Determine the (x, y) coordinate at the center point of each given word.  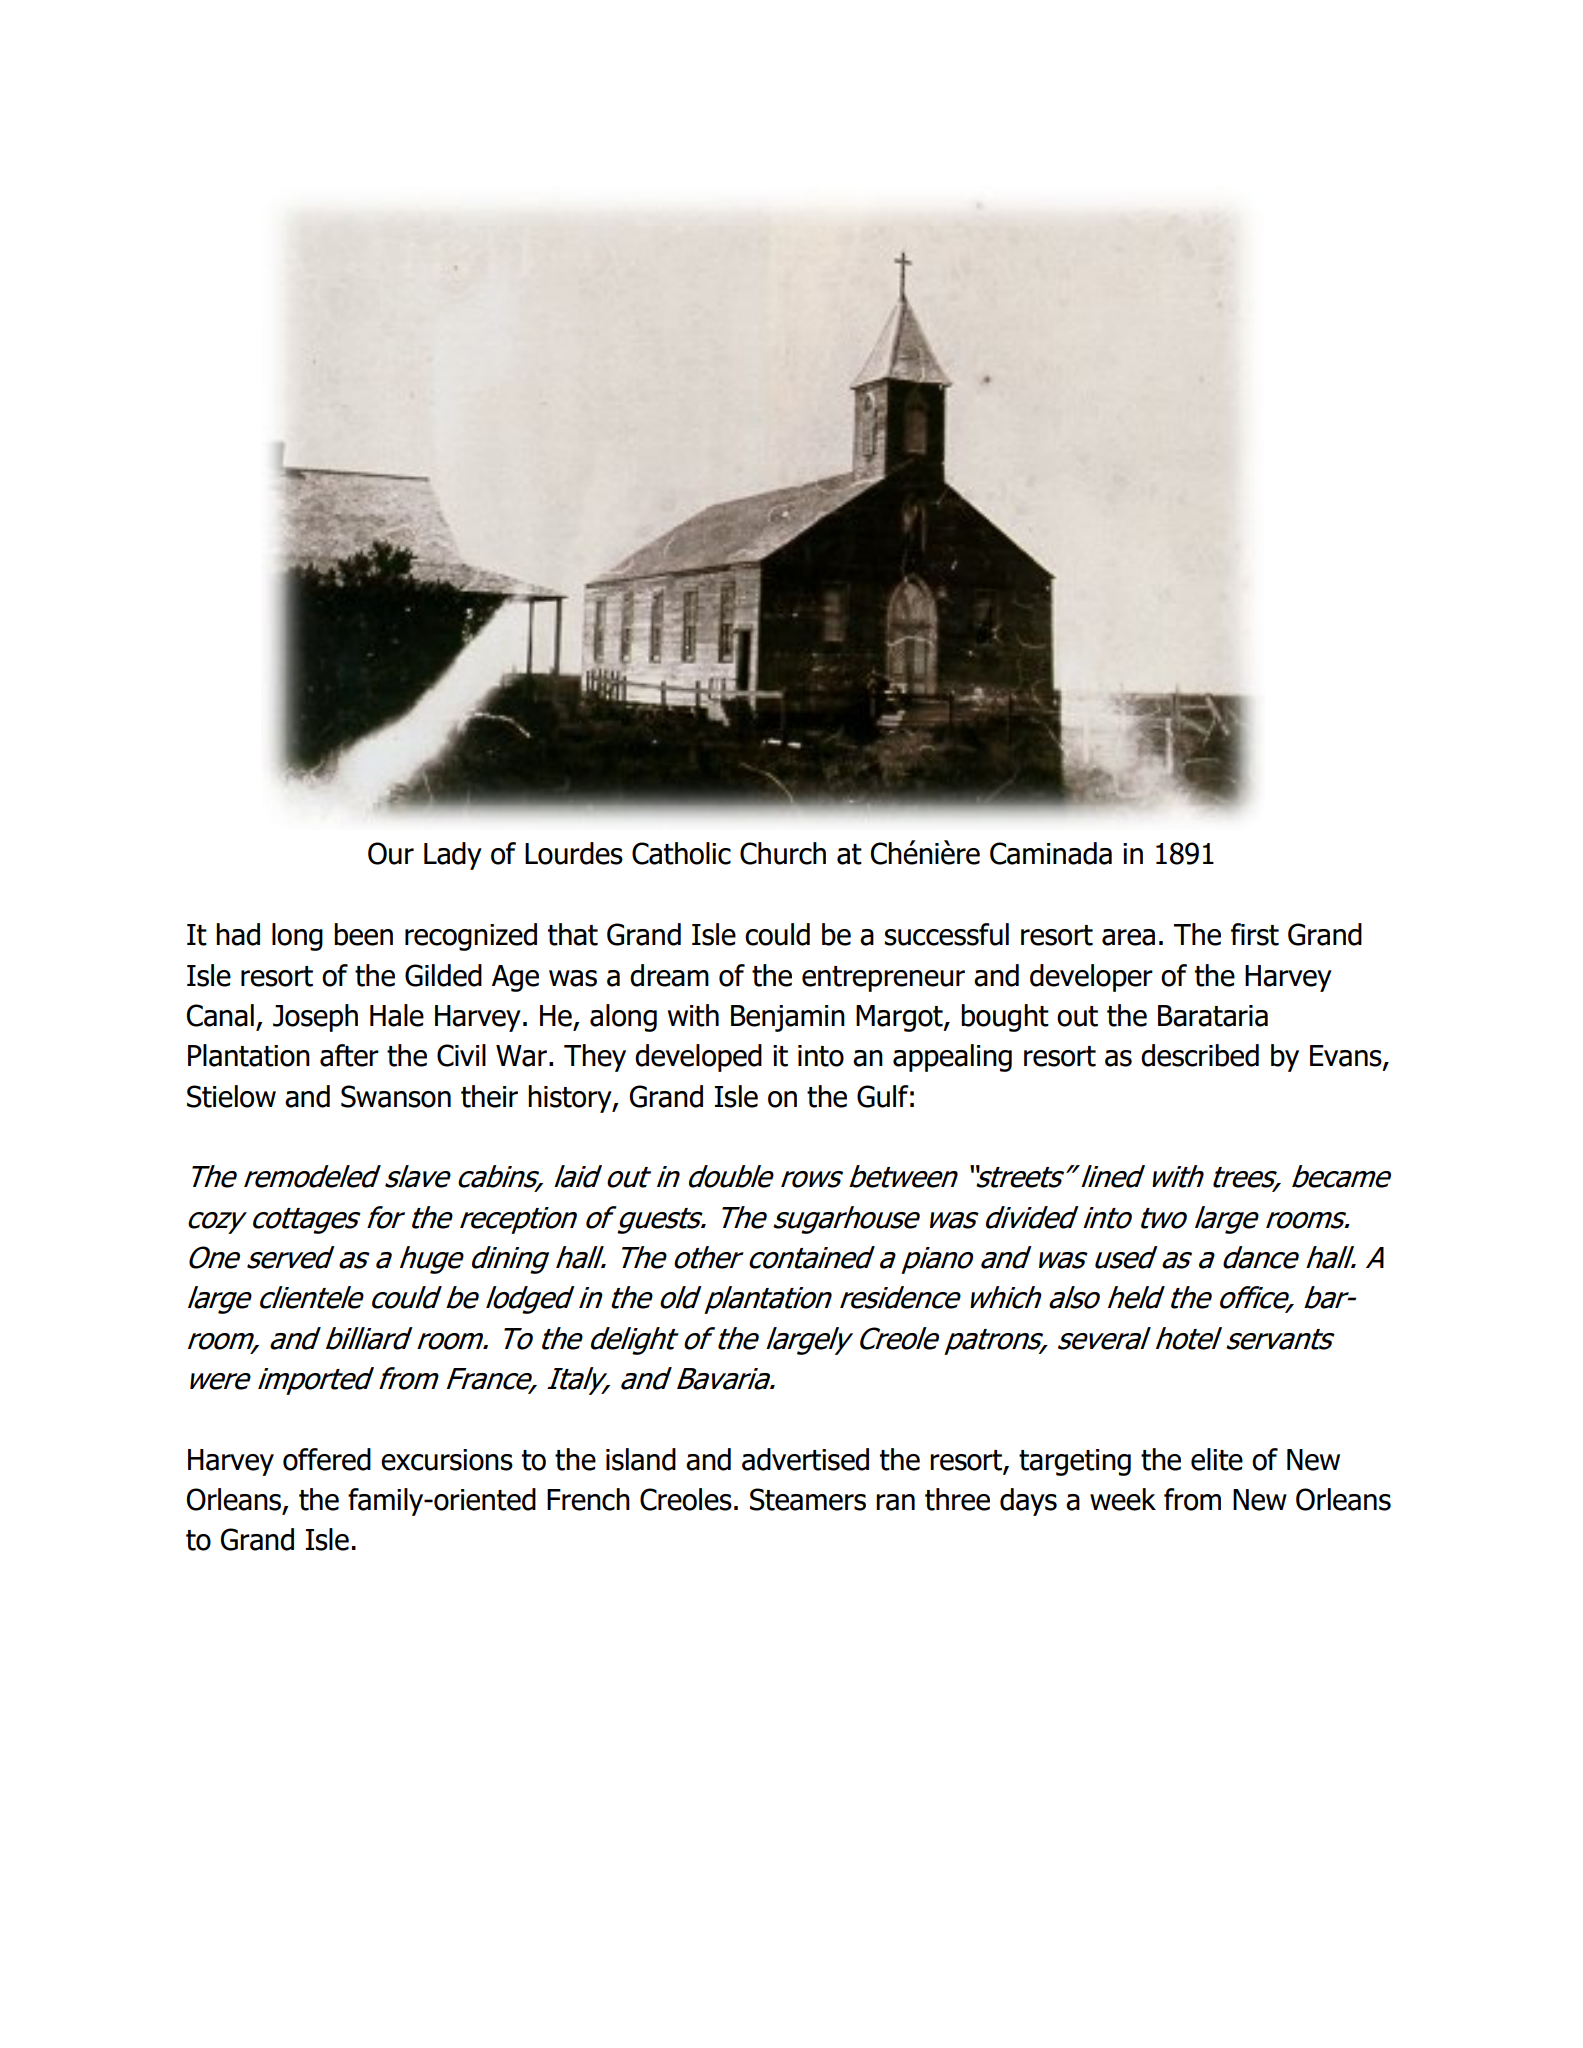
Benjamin (788, 1018)
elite (1217, 1459)
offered (327, 1459)
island (641, 1459)
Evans (1347, 1057)
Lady (453, 856)
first (1255, 934)
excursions (447, 1460)
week (1123, 1499)
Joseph (315, 1018)
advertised (805, 1459)
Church (783, 853)
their (489, 1096)
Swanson (396, 1096)
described (1200, 1055)
